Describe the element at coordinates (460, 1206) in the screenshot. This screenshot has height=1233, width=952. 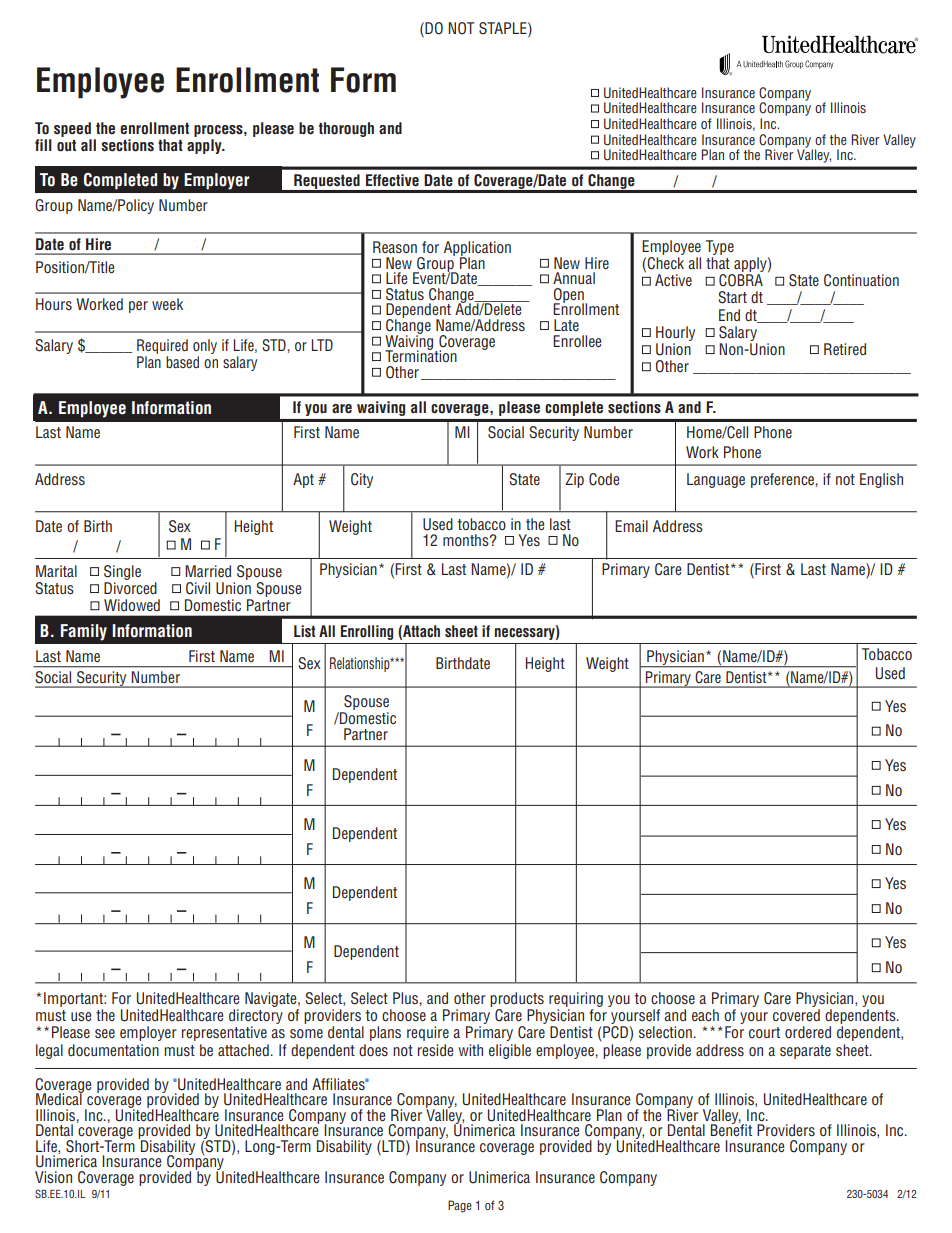
I see `Page` at that location.
